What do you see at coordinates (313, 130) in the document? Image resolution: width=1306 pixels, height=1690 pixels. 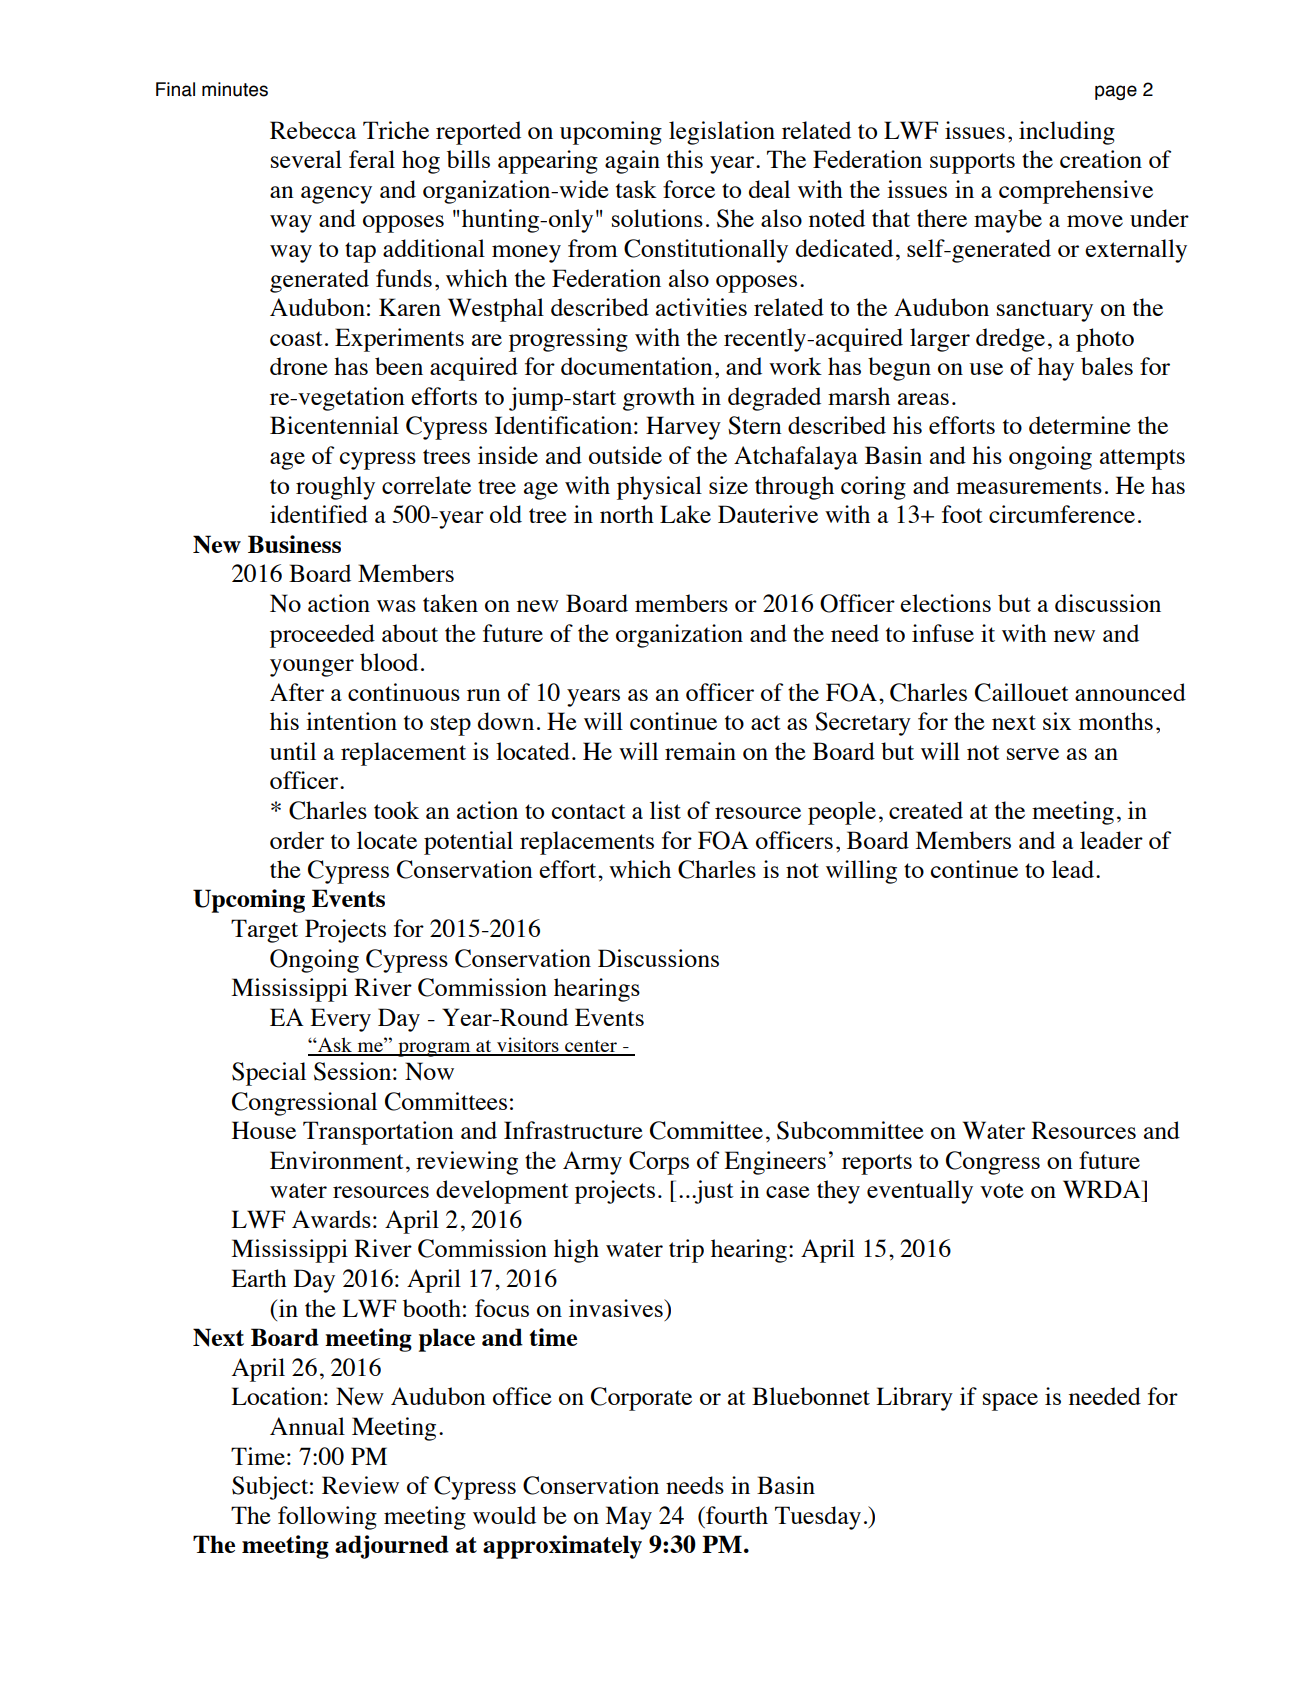 I see `Rebecca` at bounding box center [313, 130].
